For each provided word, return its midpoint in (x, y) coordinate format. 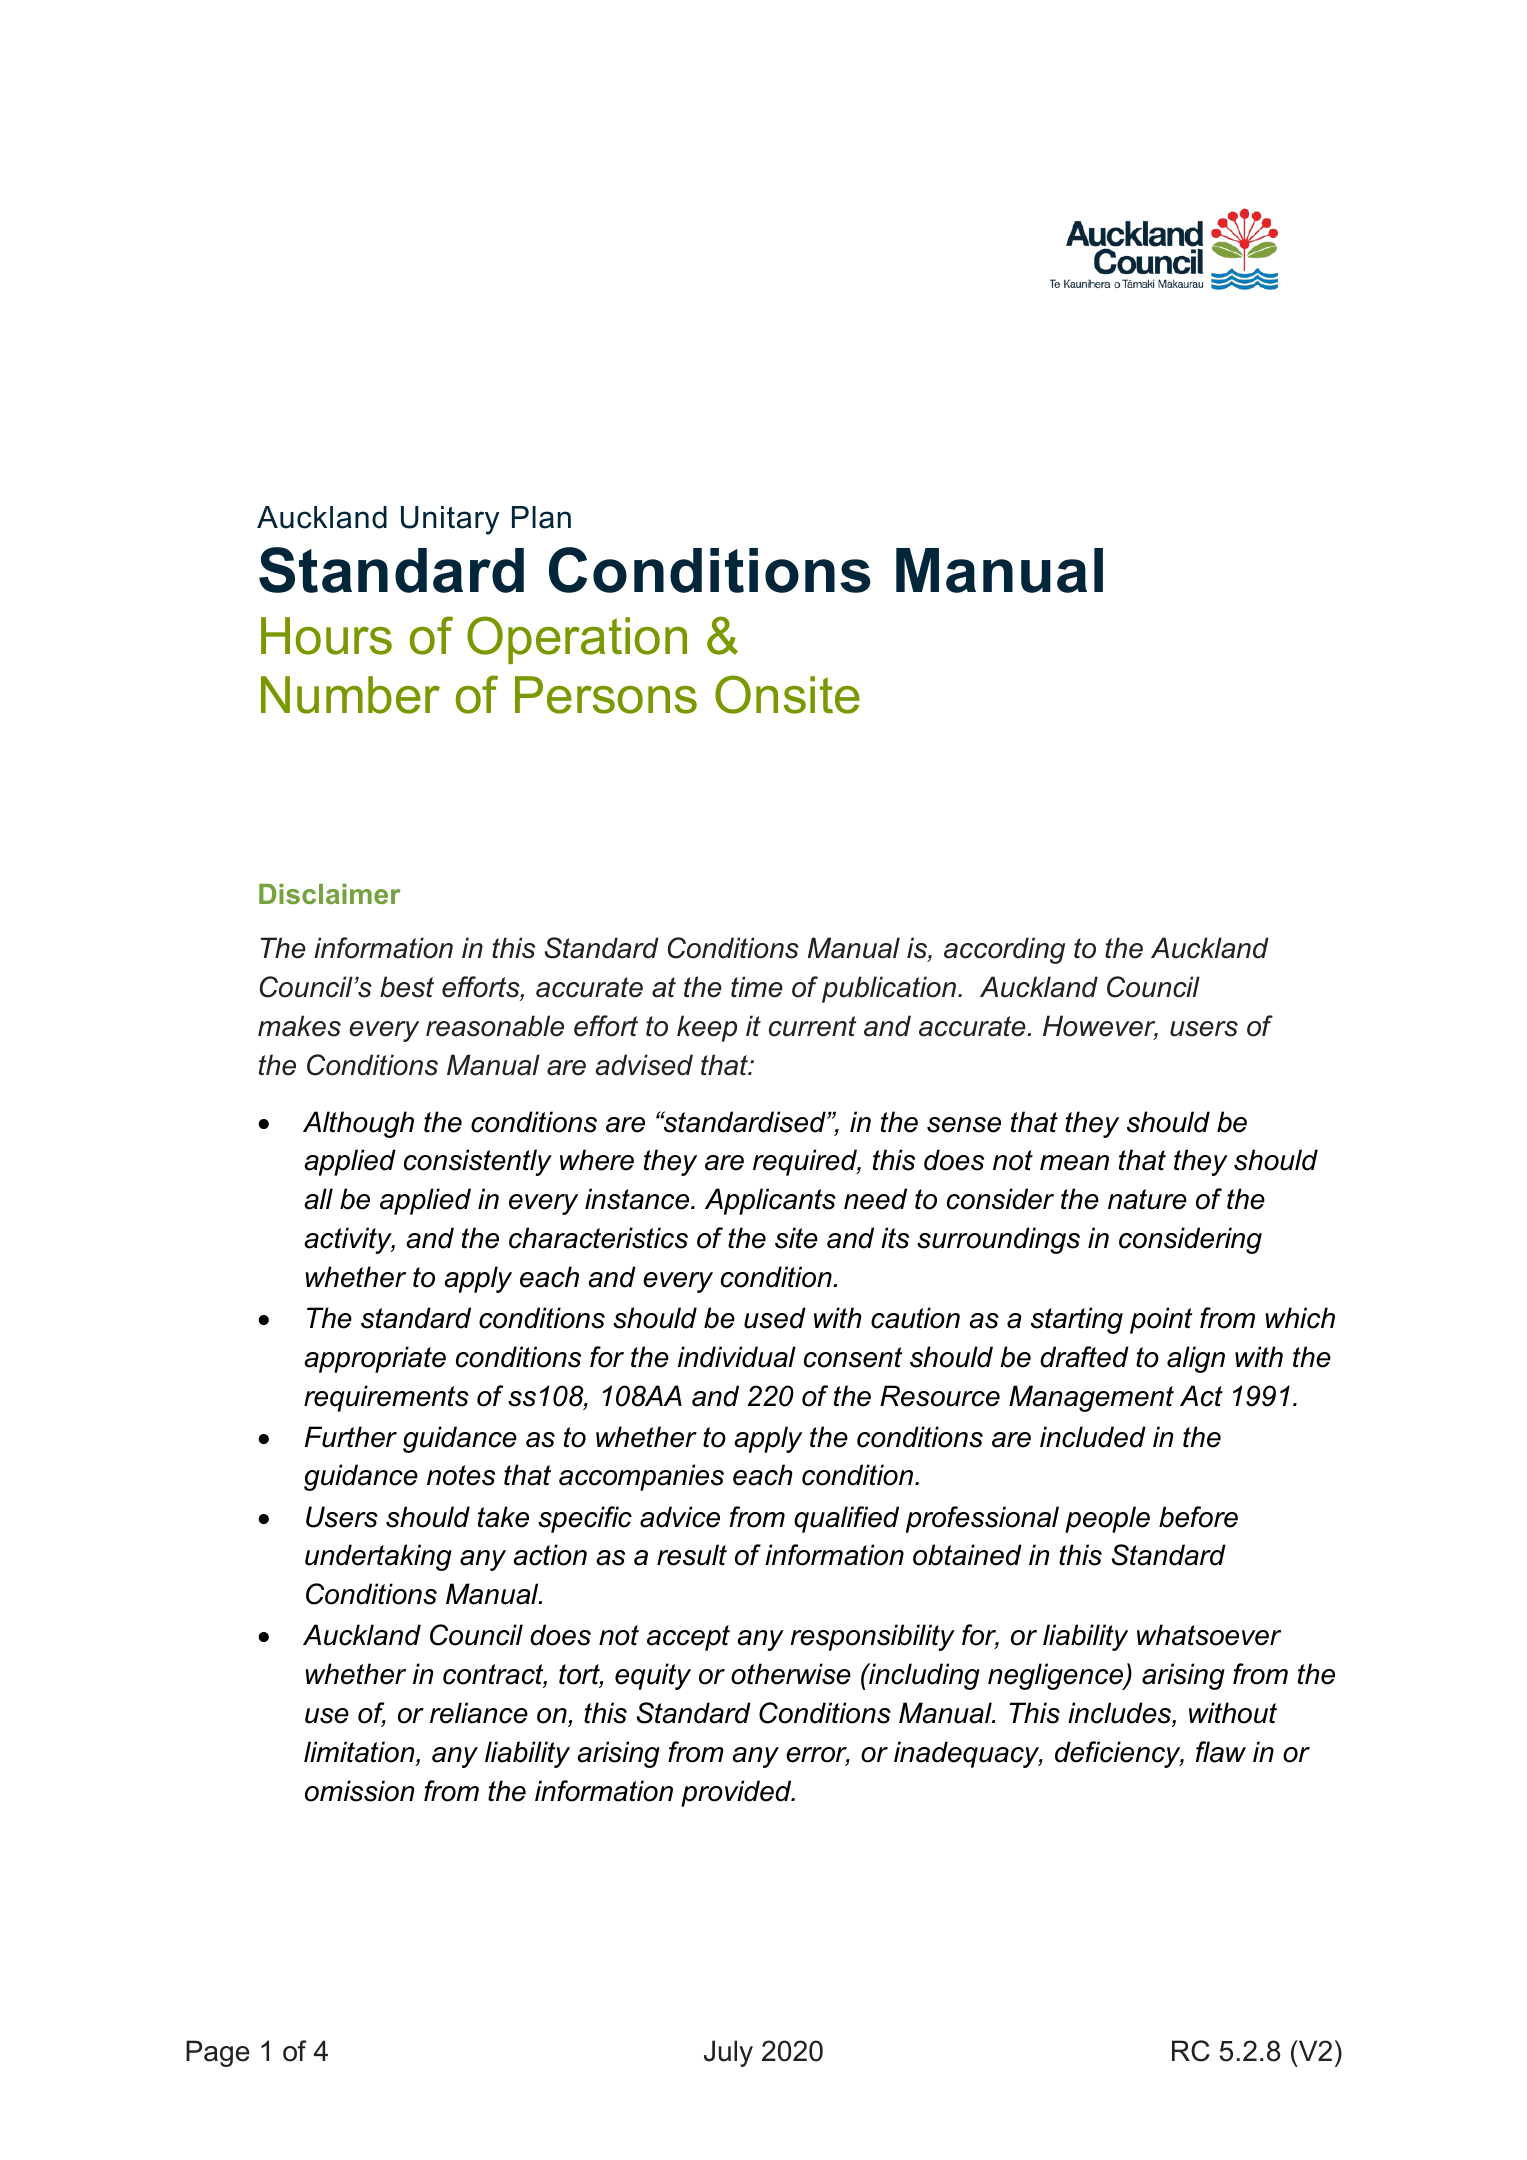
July (728, 2053)
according (1004, 950)
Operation (577, 640)
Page (218, 2053)
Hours (326, 636)
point (1161, 1320)
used (775, 1318)
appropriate (375, 1359)
